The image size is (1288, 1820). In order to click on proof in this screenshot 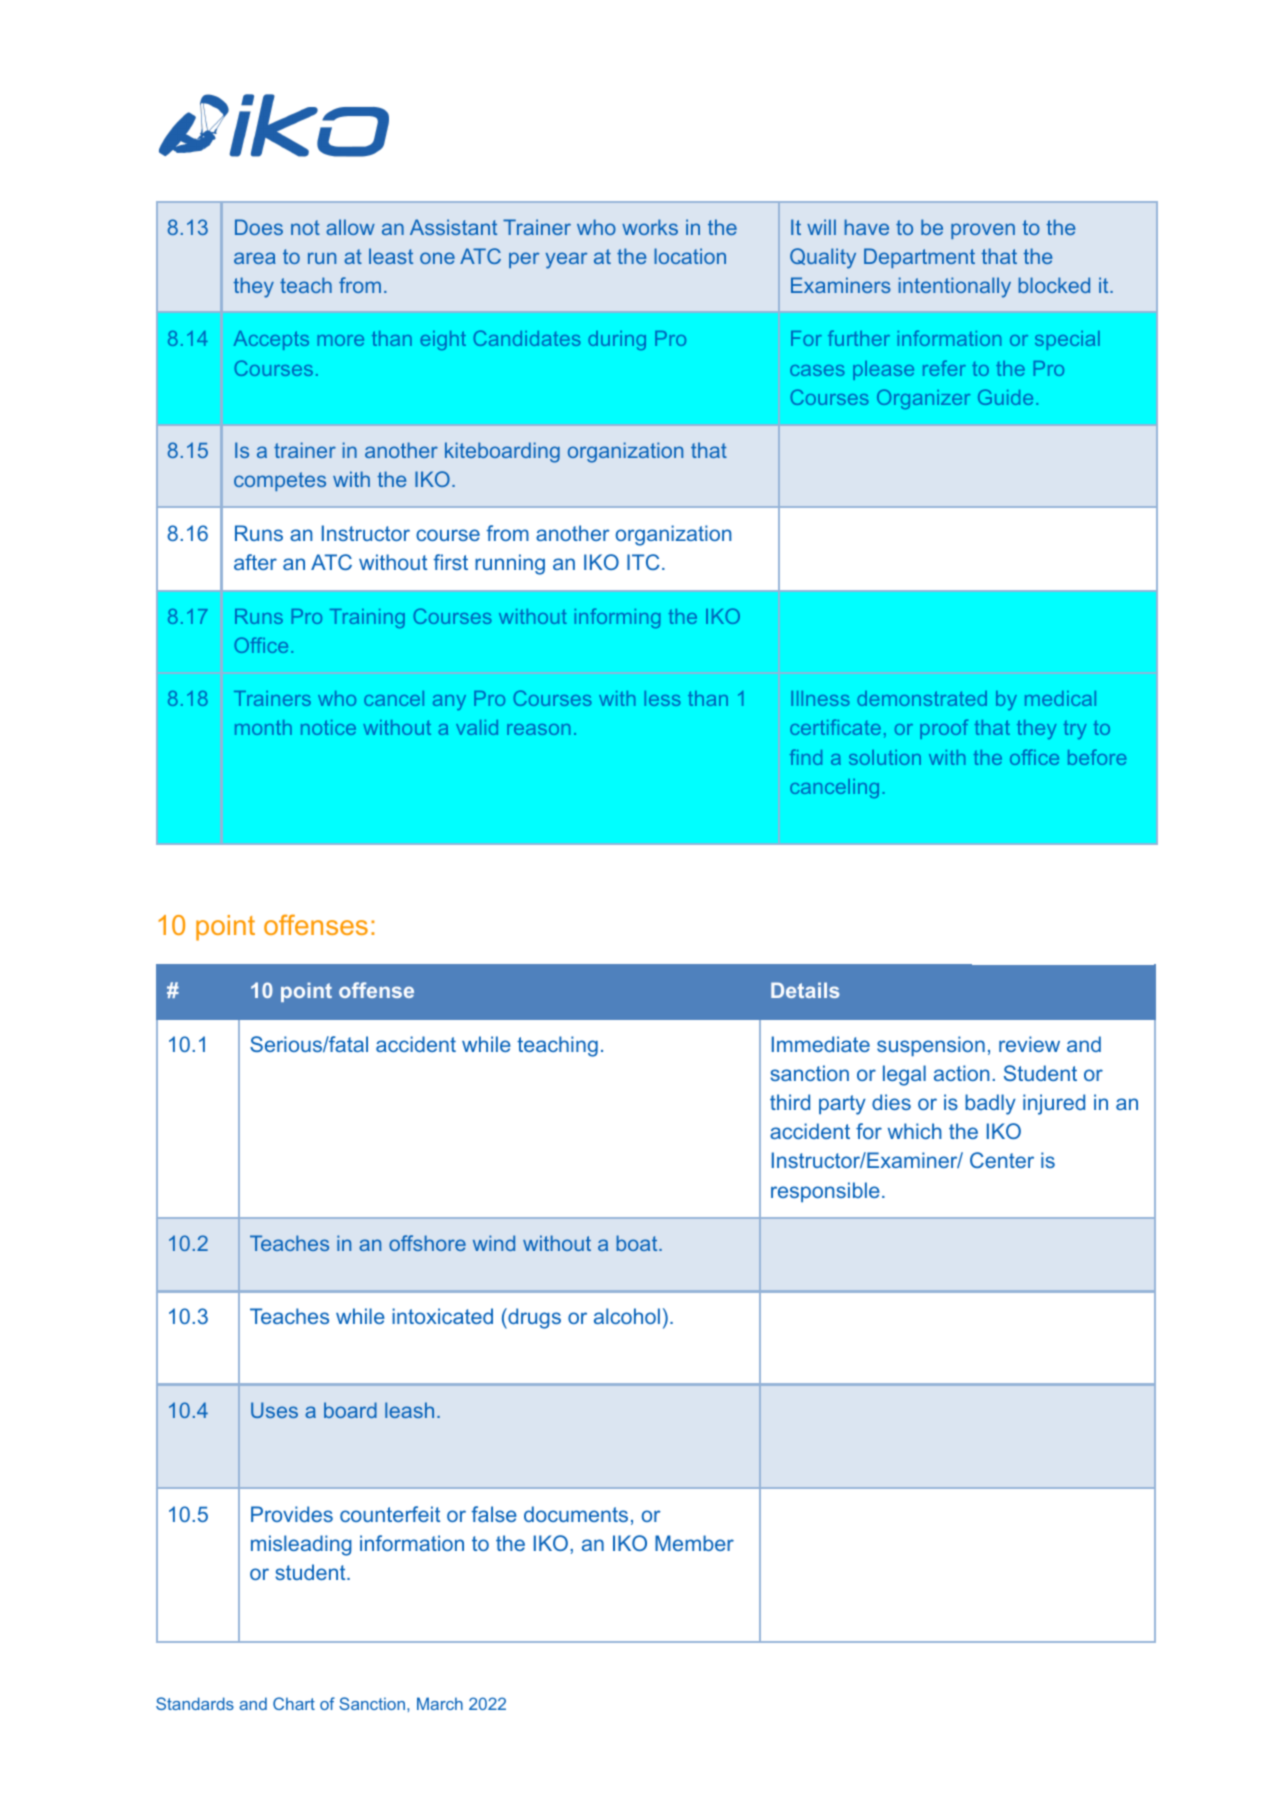, I will do `click(944, 729)`.
